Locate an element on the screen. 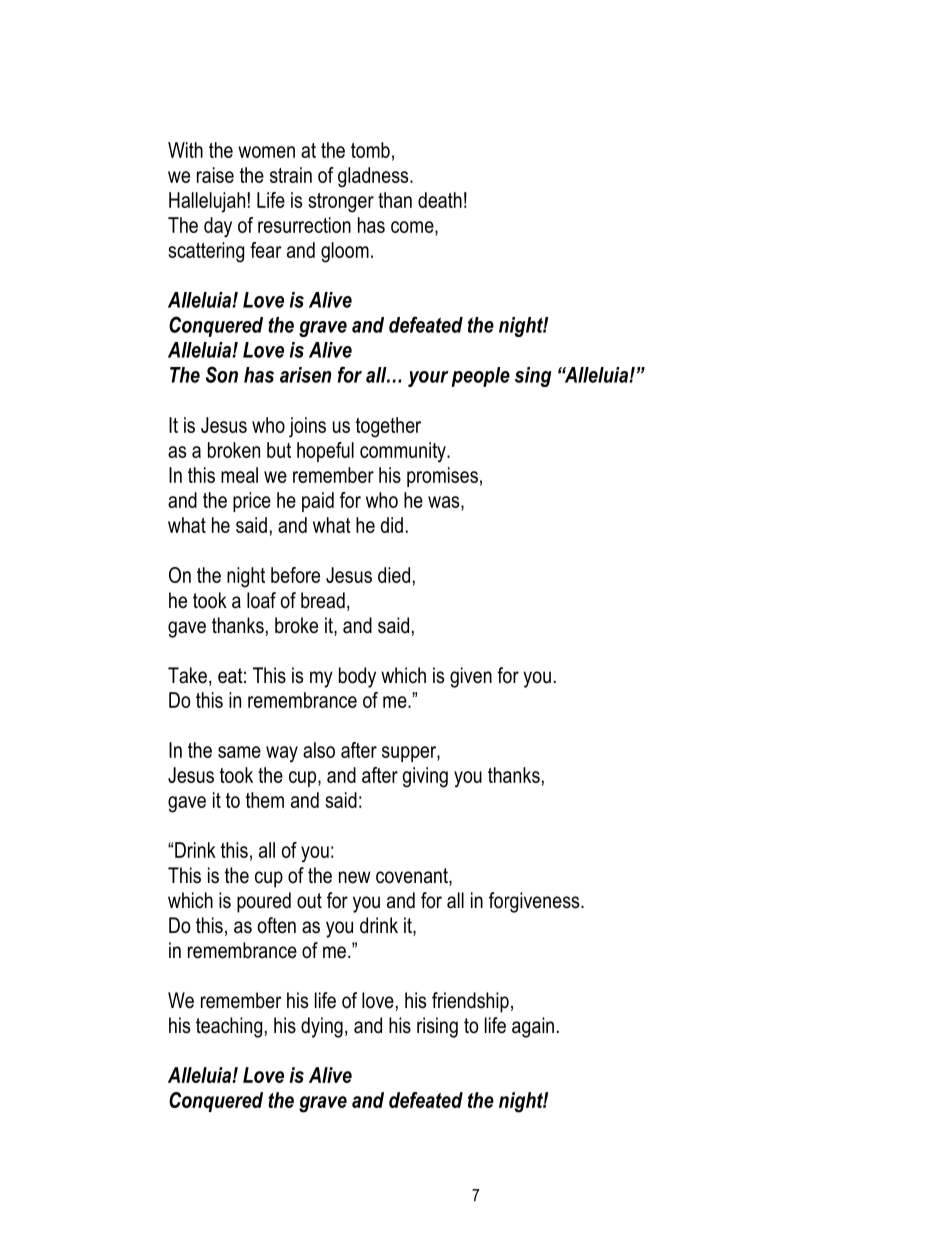  body is located at coordinates (357, 677).
